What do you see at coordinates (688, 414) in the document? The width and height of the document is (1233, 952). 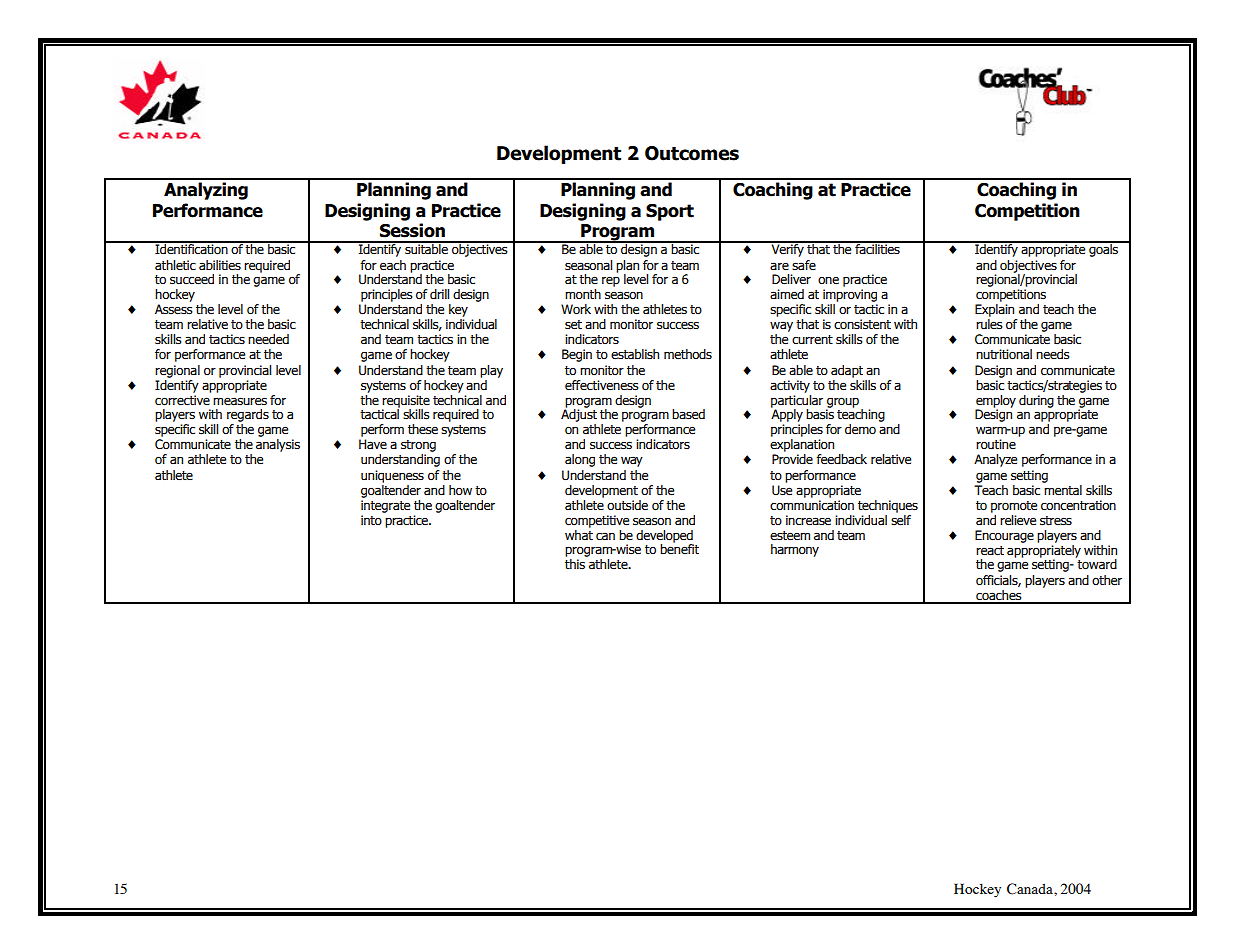 I see `based` at bounding box center [688, 414].
